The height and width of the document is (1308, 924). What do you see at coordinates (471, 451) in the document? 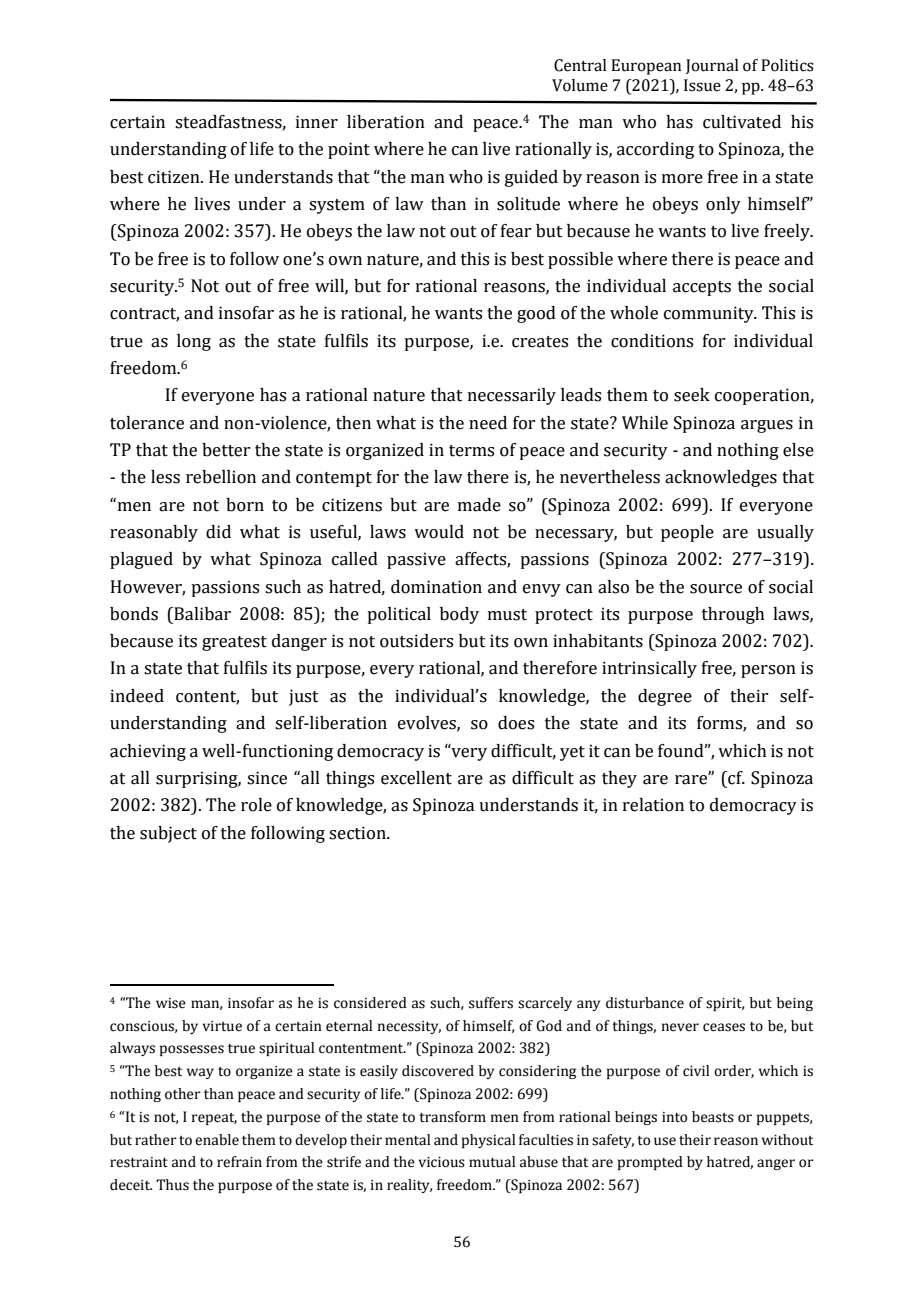
I see `terms` at bounding box center [471, 451].
